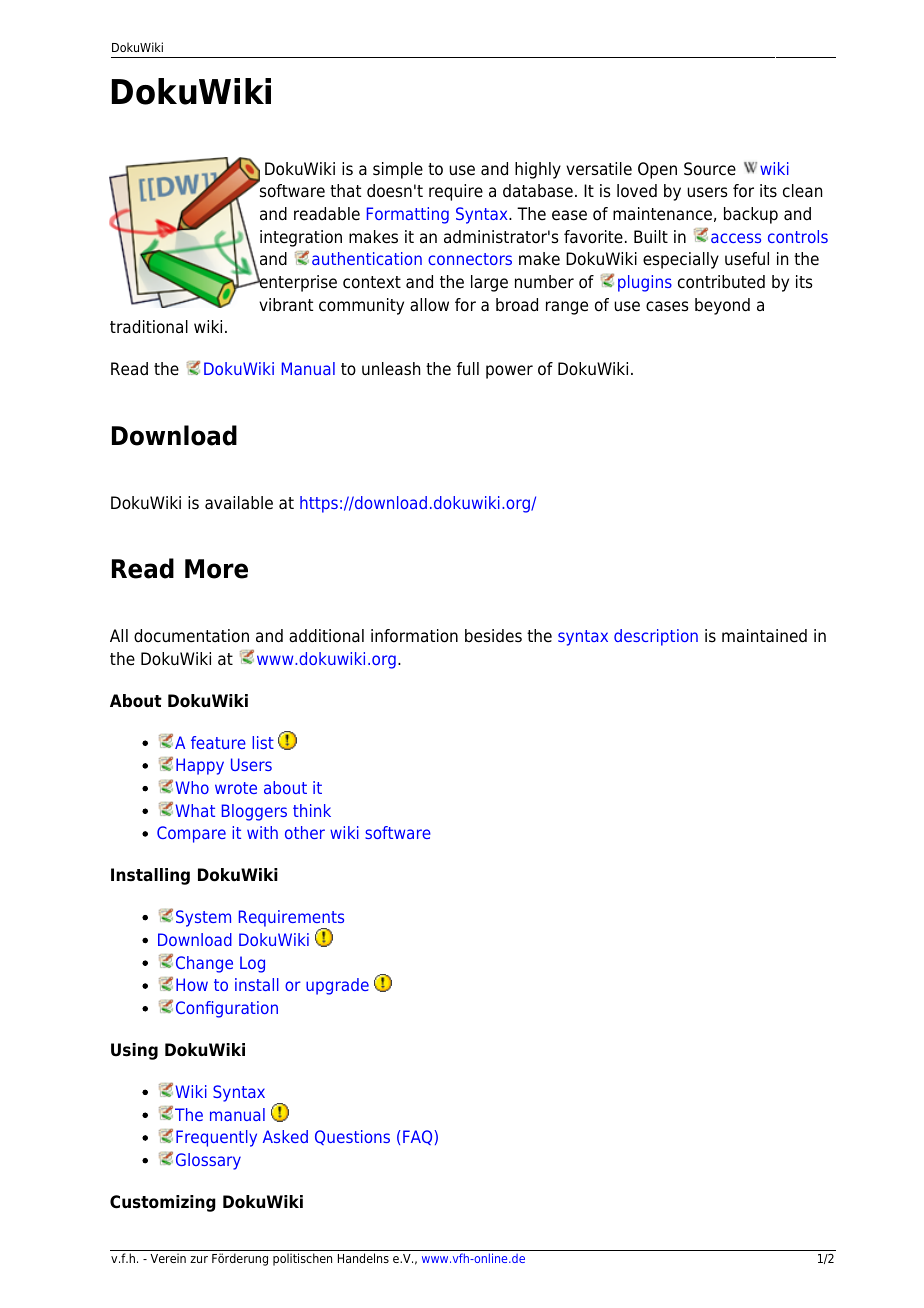 Image resolution: width=924 pixels, height=1308 pixels. Describe the element at coordinates (301, 238) in the screenshot. I see `integration` at that location.
